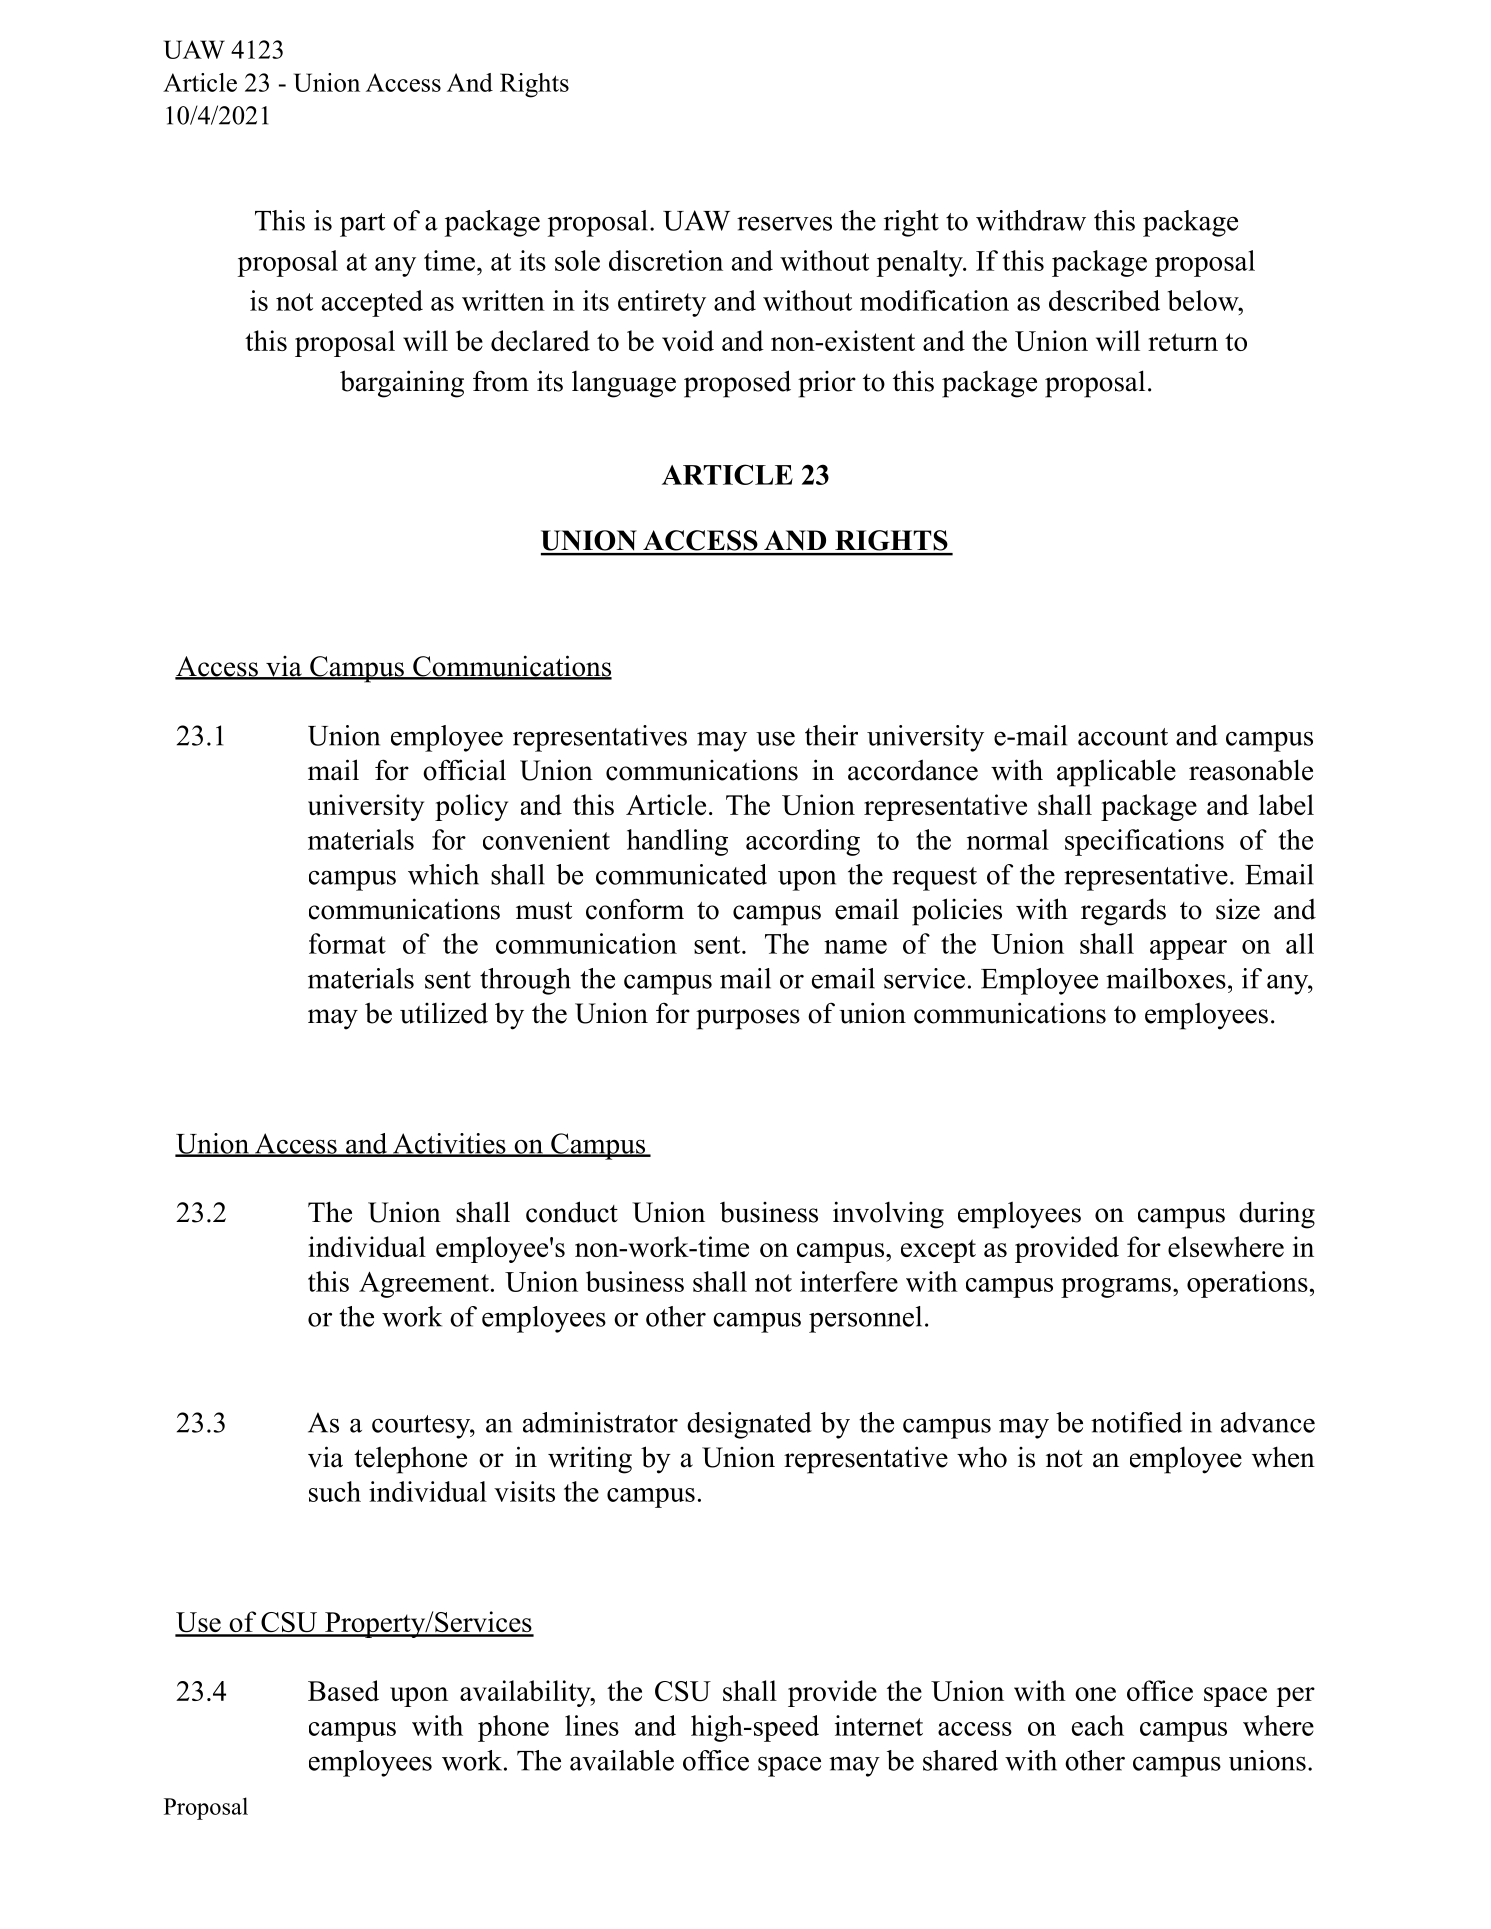 Image resolution: width=1491 pixels, height=1929 pixels. What do you see at coordinates (444, 1013) in the page?
I see `utilized` at bounding box center [444, 1013].
